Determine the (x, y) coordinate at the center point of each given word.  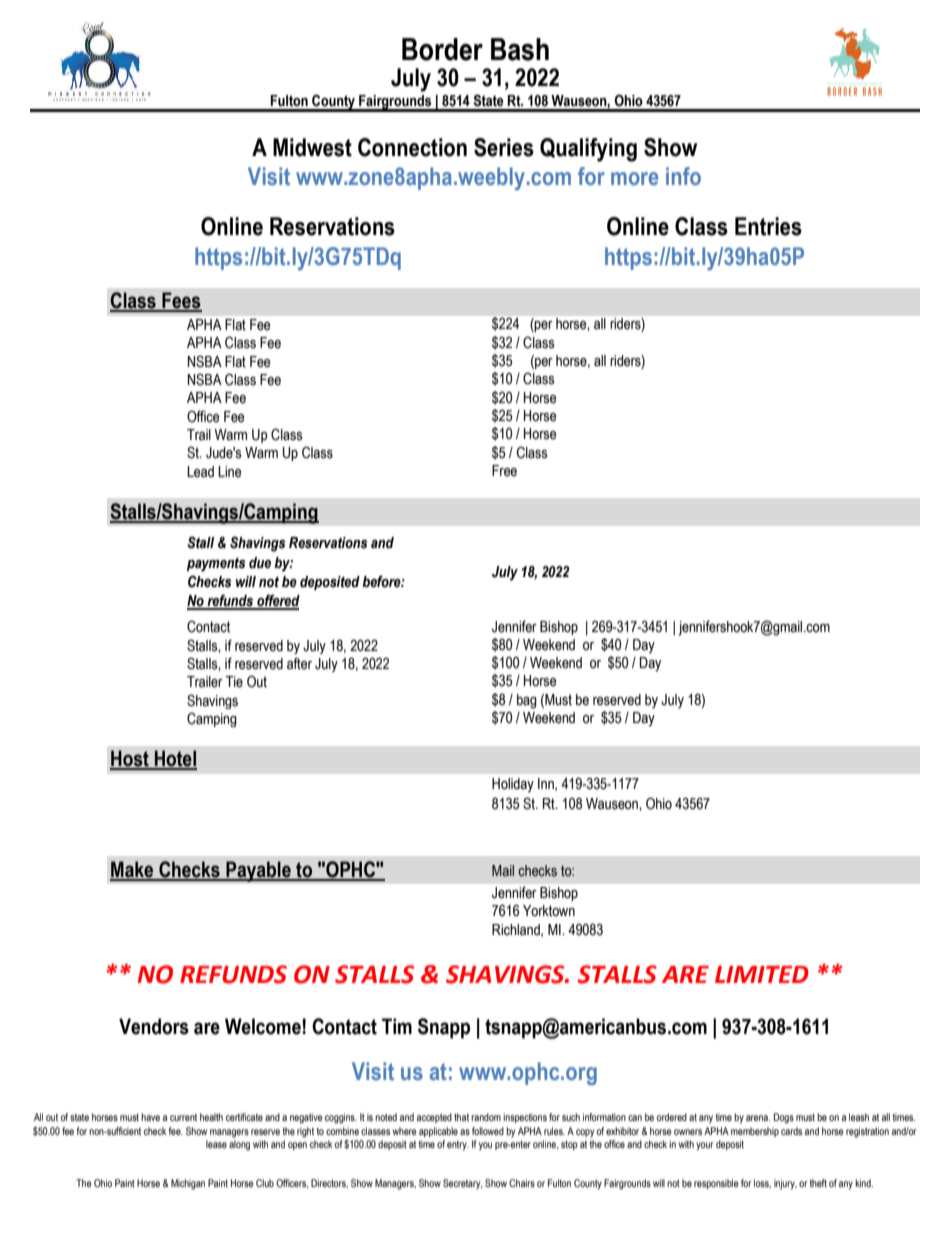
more (634, 178)
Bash (520, 49)
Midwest (312, 147)
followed (488, 1131)
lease (216, 1144)
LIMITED (762, 974)
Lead (200, 472)
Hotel (175, 759)
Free (504, 471)
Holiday (513, 785)
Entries (768, 226)
